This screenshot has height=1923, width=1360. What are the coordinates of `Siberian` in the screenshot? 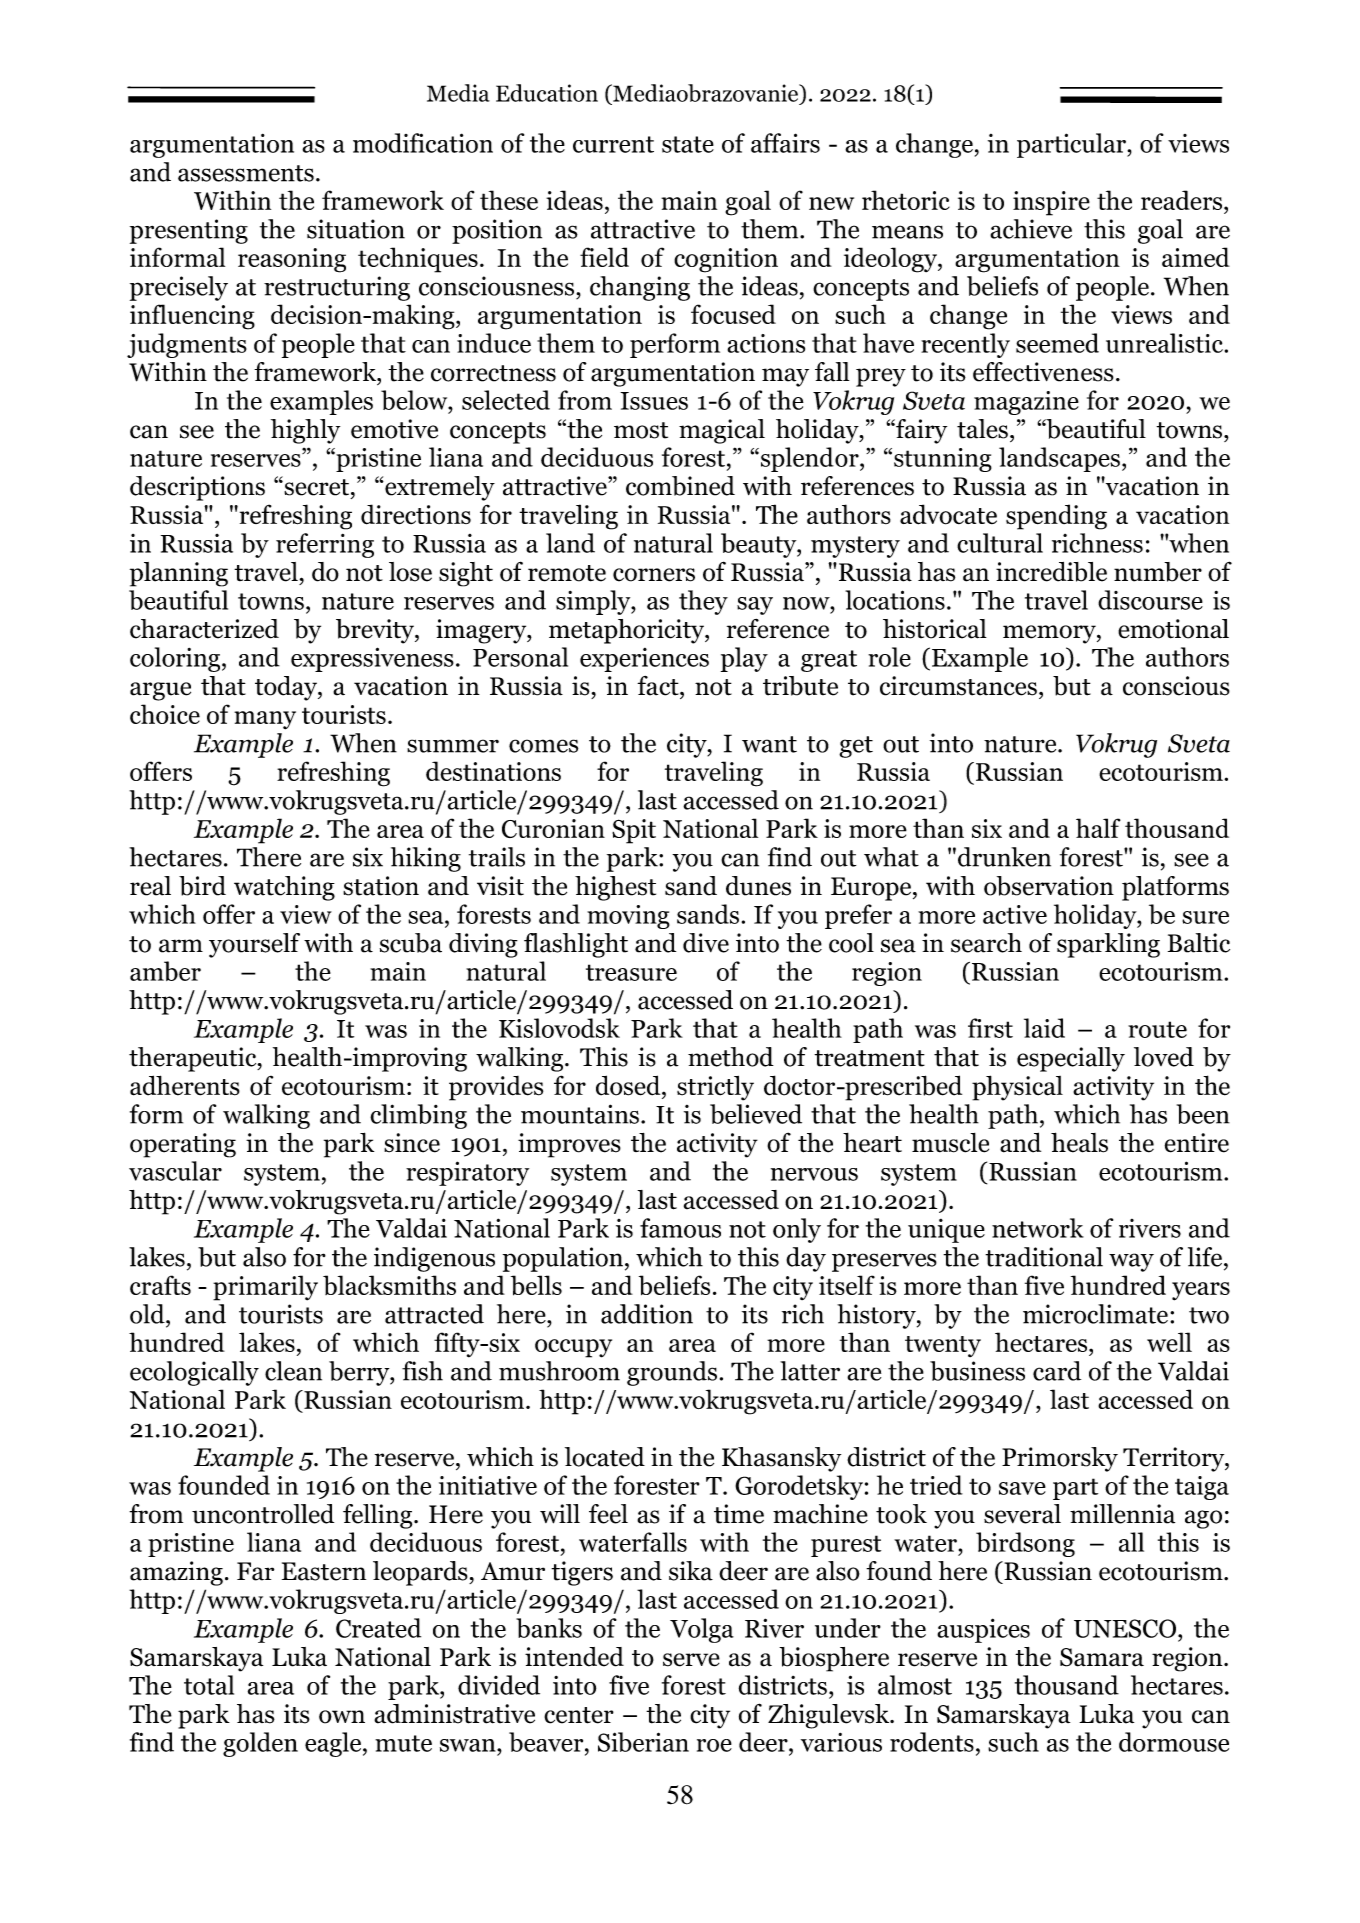 It's located at (643, 1742).
